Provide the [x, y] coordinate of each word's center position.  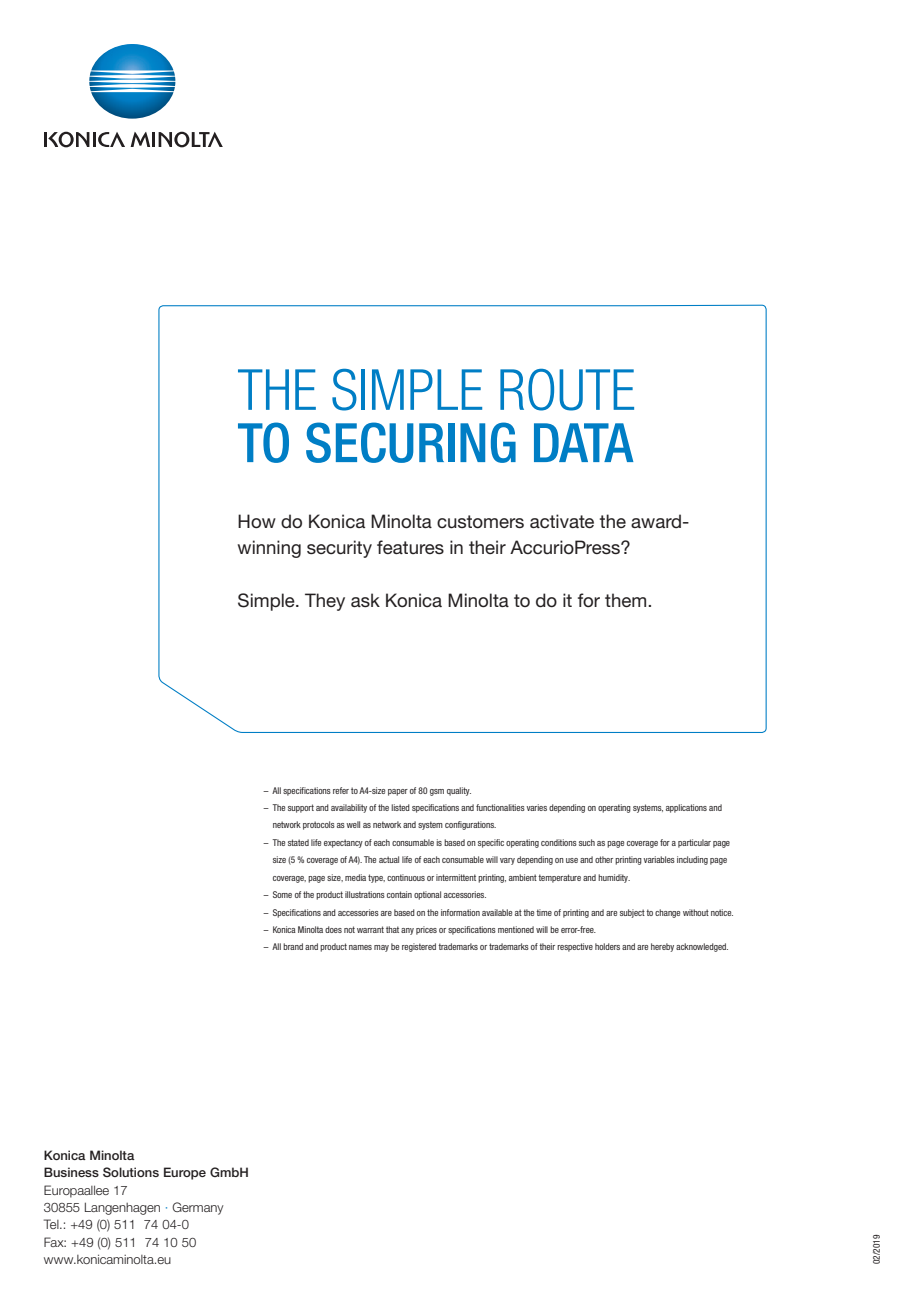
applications [686, 808]
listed [400, 807]
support [301, 808]
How [257, 521]
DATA [583, 442]
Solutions [131, 1172]
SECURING [411, 442]
